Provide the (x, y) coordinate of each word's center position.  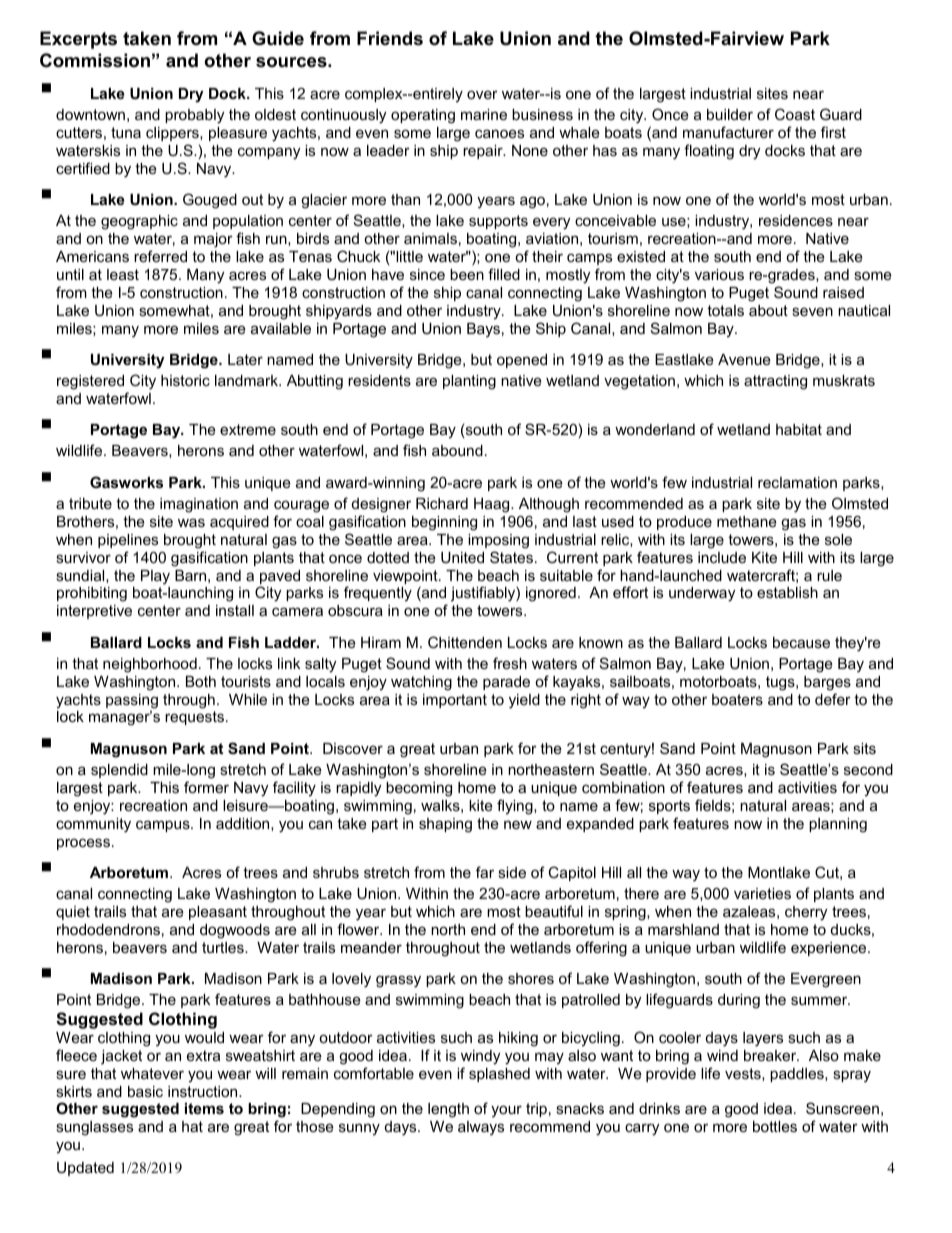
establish (787, 592)
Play (155, 577)
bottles (775, 1126)
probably (194, 116)
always (481, 1128)
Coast (795, 114)
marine (484, 114)
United (462, 557)
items (204, 1108)
